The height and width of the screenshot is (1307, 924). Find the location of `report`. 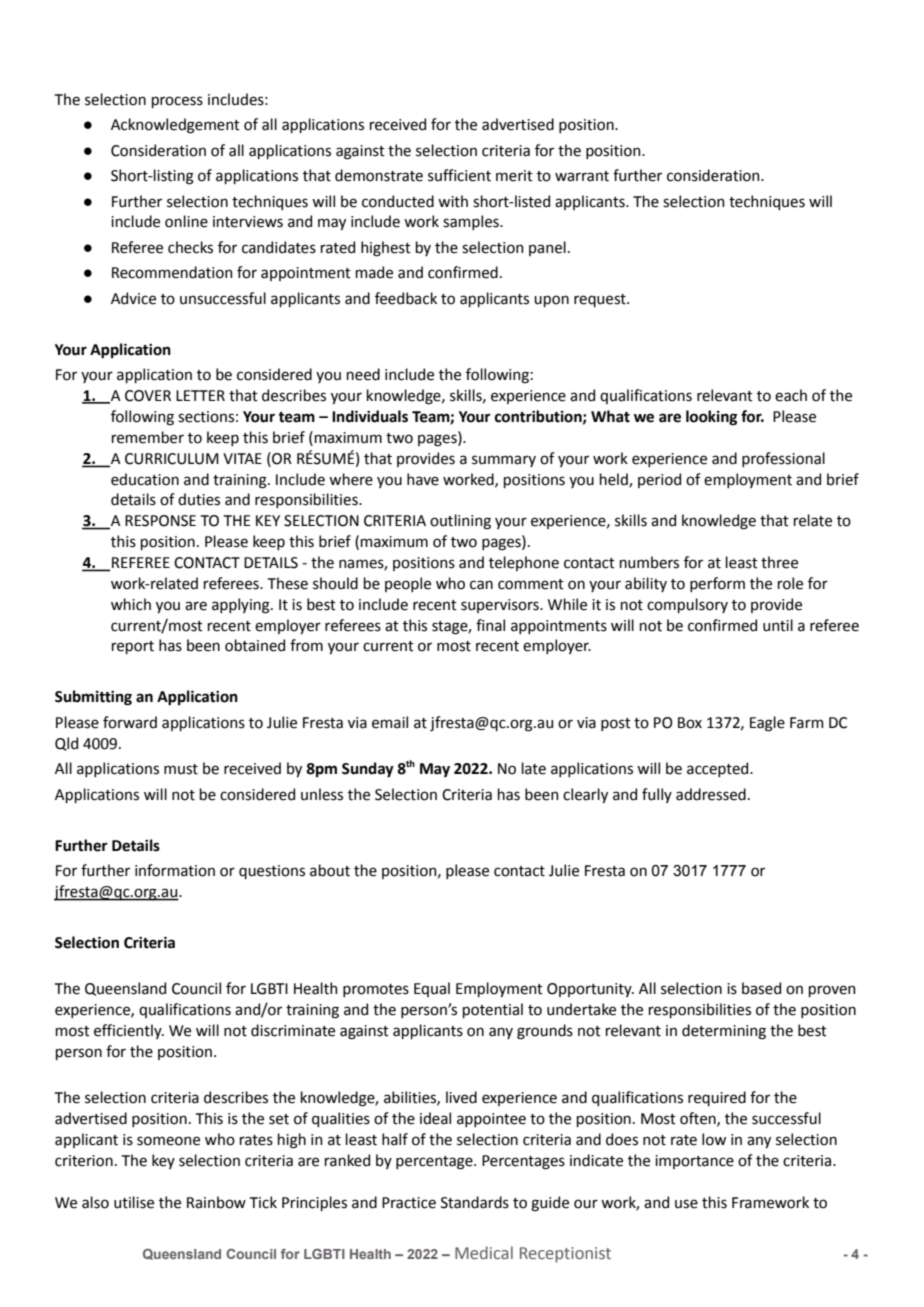

report is located at coordinates (133, 647).
